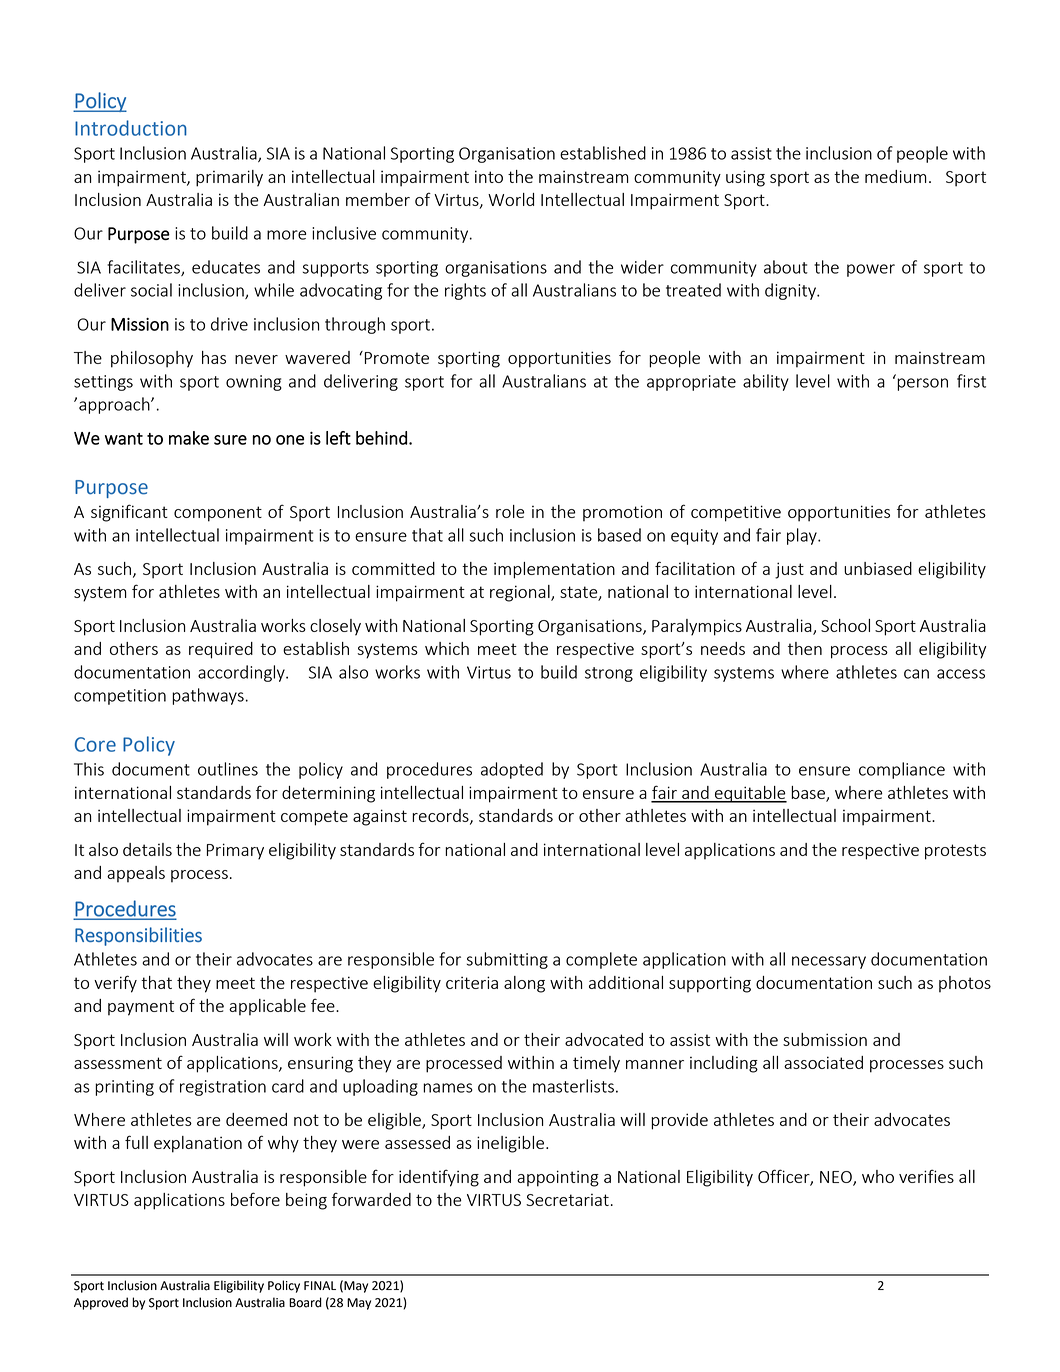 The image size is (1060, 1372). Describe the element at coordinates (489, 176) in the screenshot. I see `into` at that location.
